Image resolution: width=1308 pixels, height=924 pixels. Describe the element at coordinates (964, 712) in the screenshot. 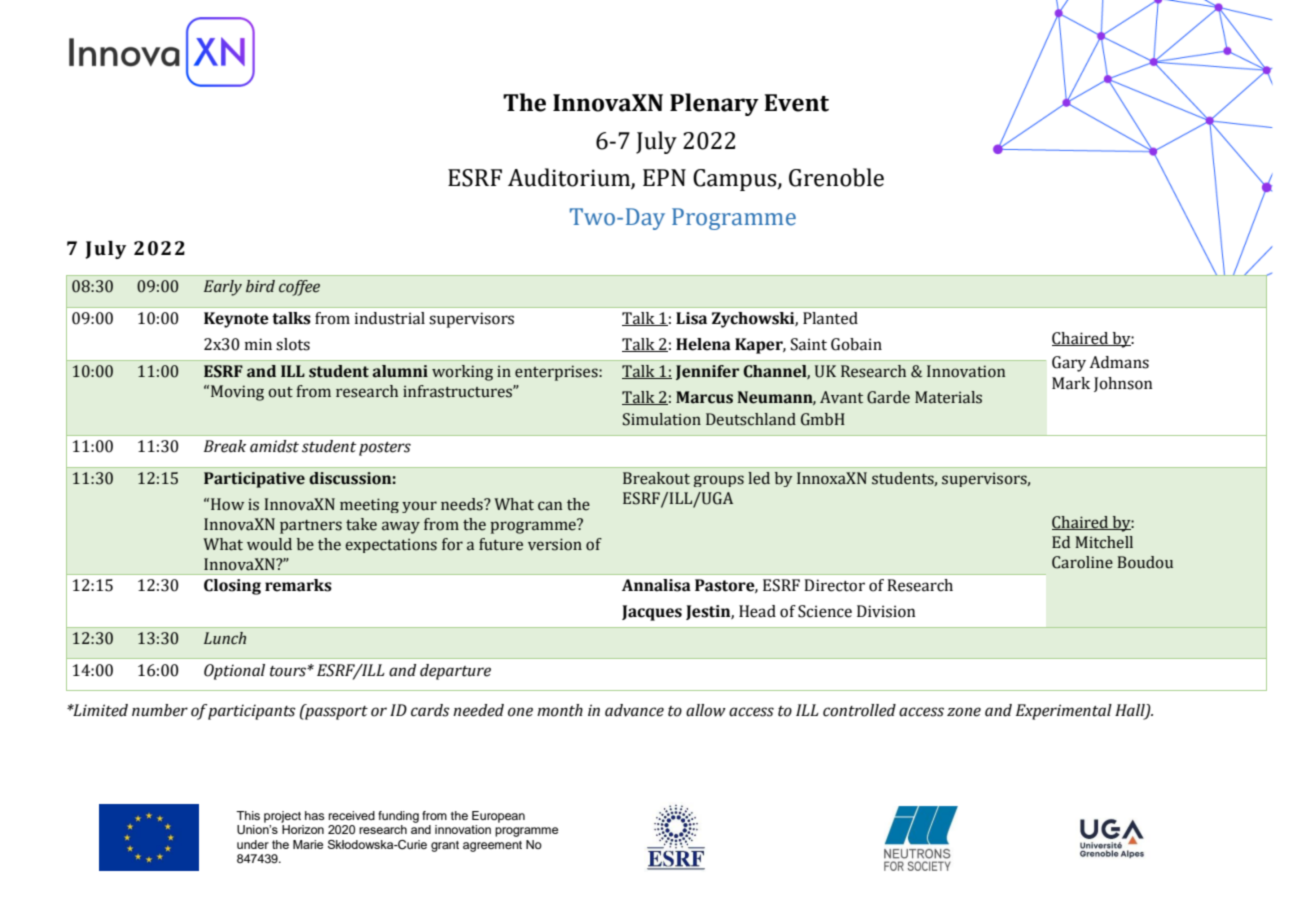

I see `zone` at that location.
